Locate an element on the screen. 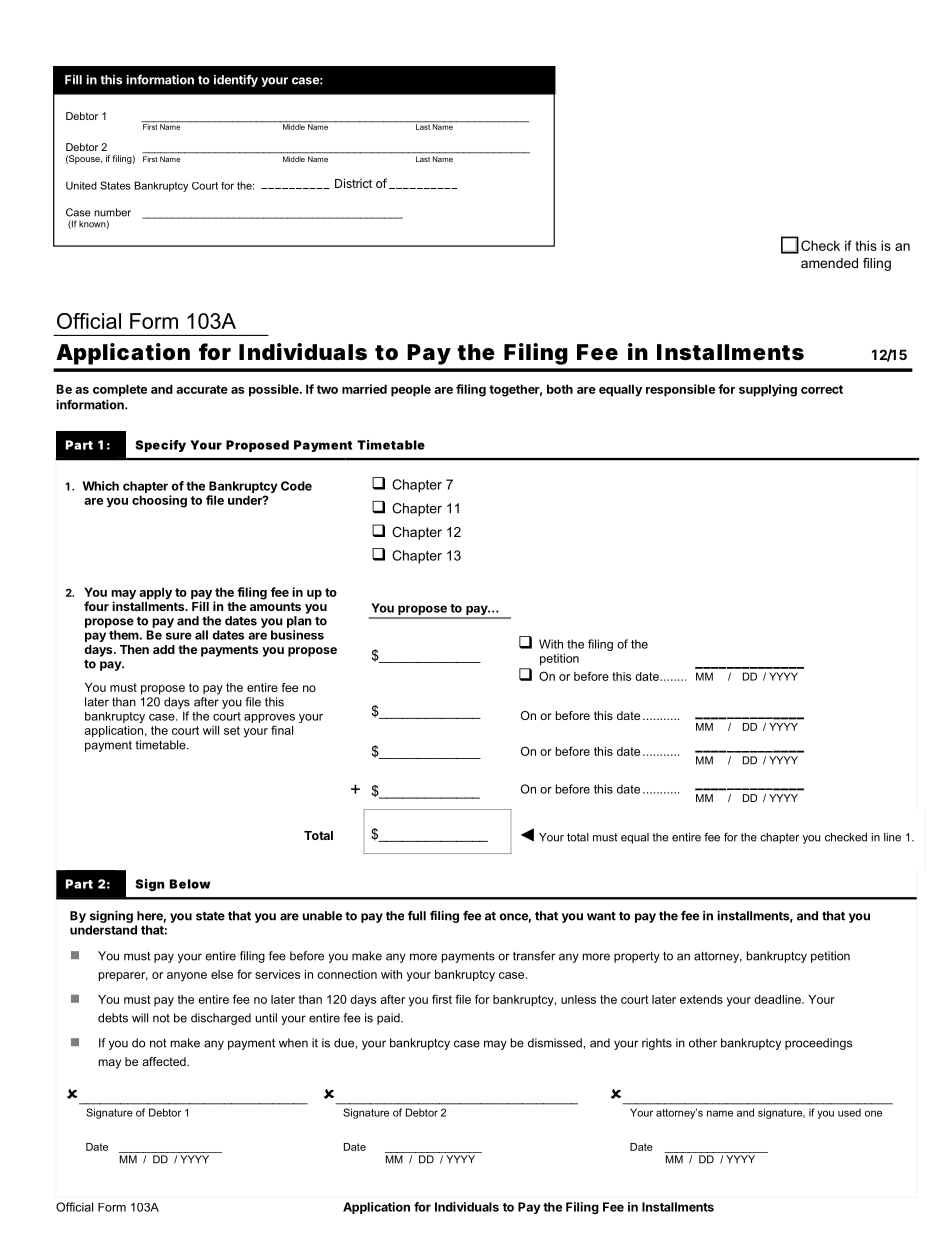 The image size is (952, 1233). dismissed is located at coordinates (555, 1043).
